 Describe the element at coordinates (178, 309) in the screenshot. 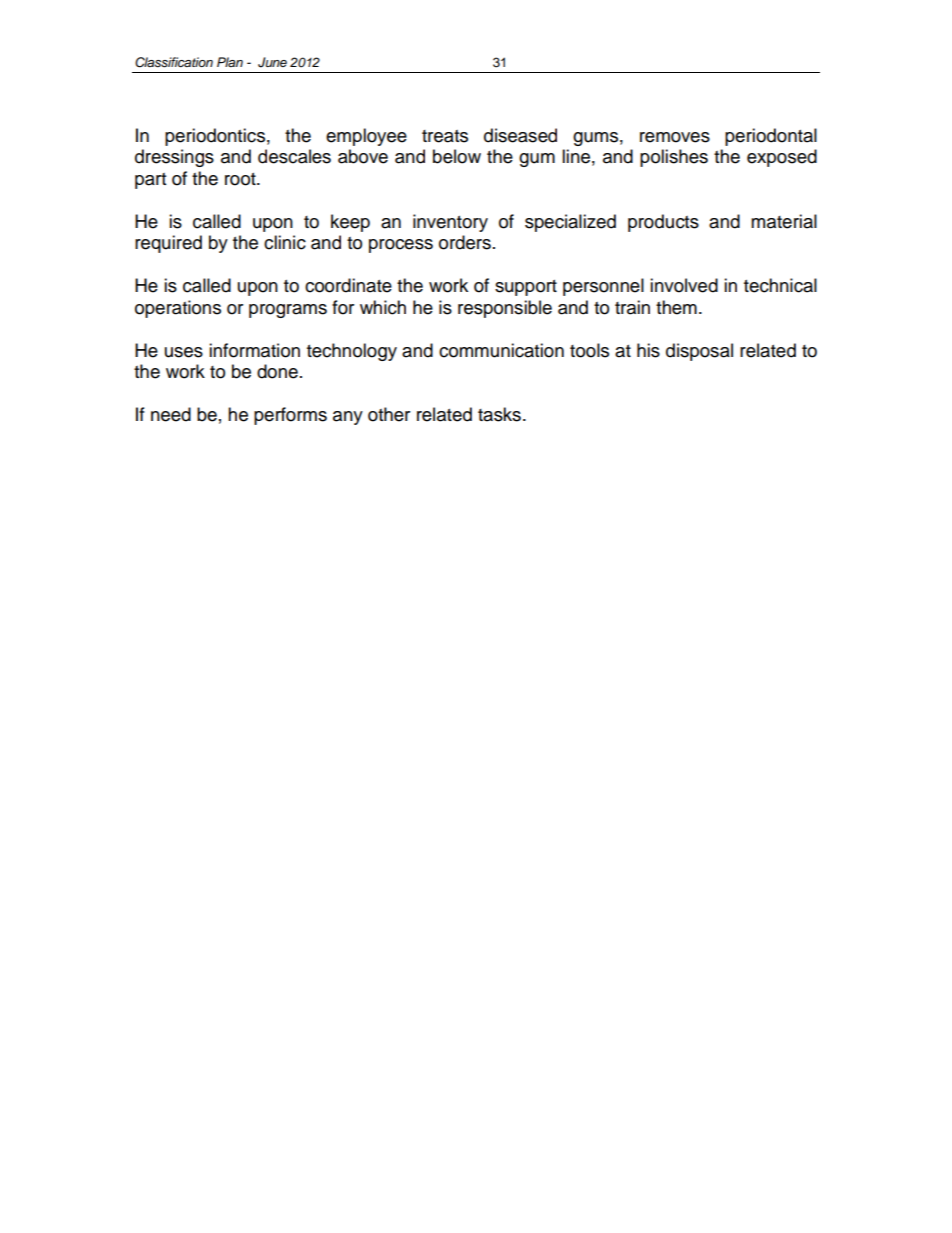

I see `operations` at that location.
